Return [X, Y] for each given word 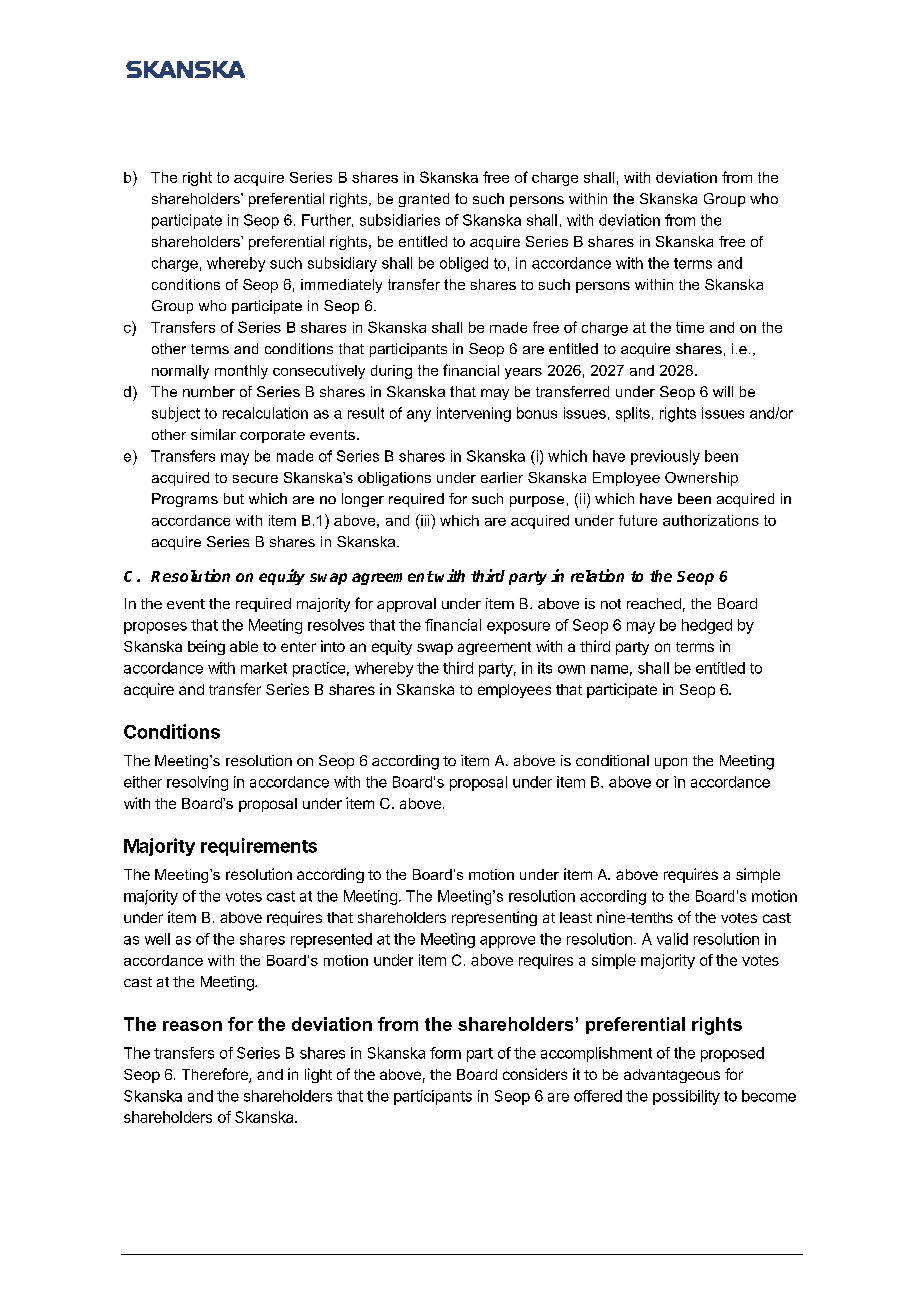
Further [327, 220]
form [445, 1053]
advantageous [672, 1076]
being [206, 647]
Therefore [216, 1075]
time [690, 327]
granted [424, 200]
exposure [518, 628]
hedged [707, 626]
